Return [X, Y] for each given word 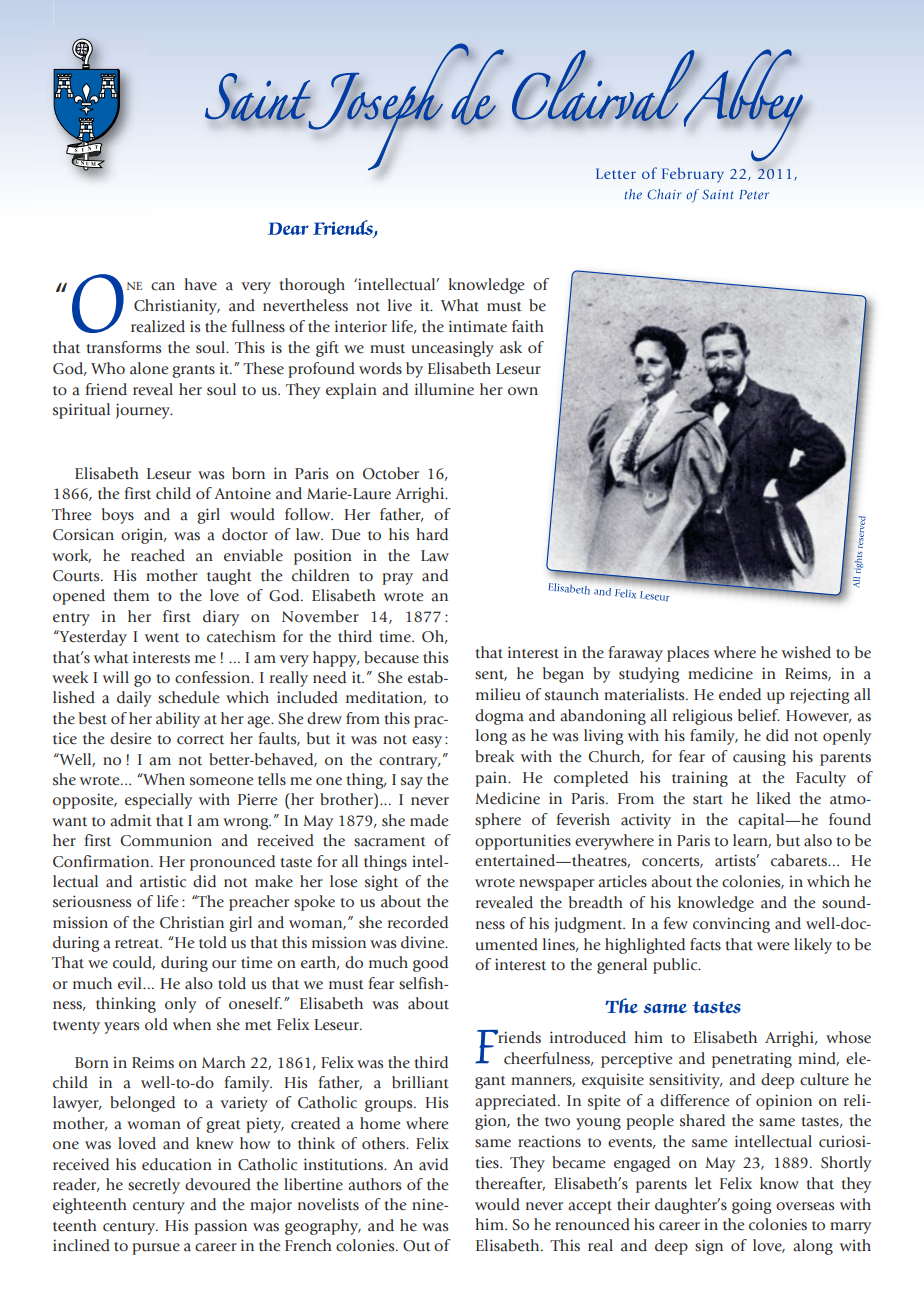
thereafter [510, 1184]
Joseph [388, 106]
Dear [288, 228]
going [752, 1206]
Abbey [742, 105]
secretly [154, 1186]
